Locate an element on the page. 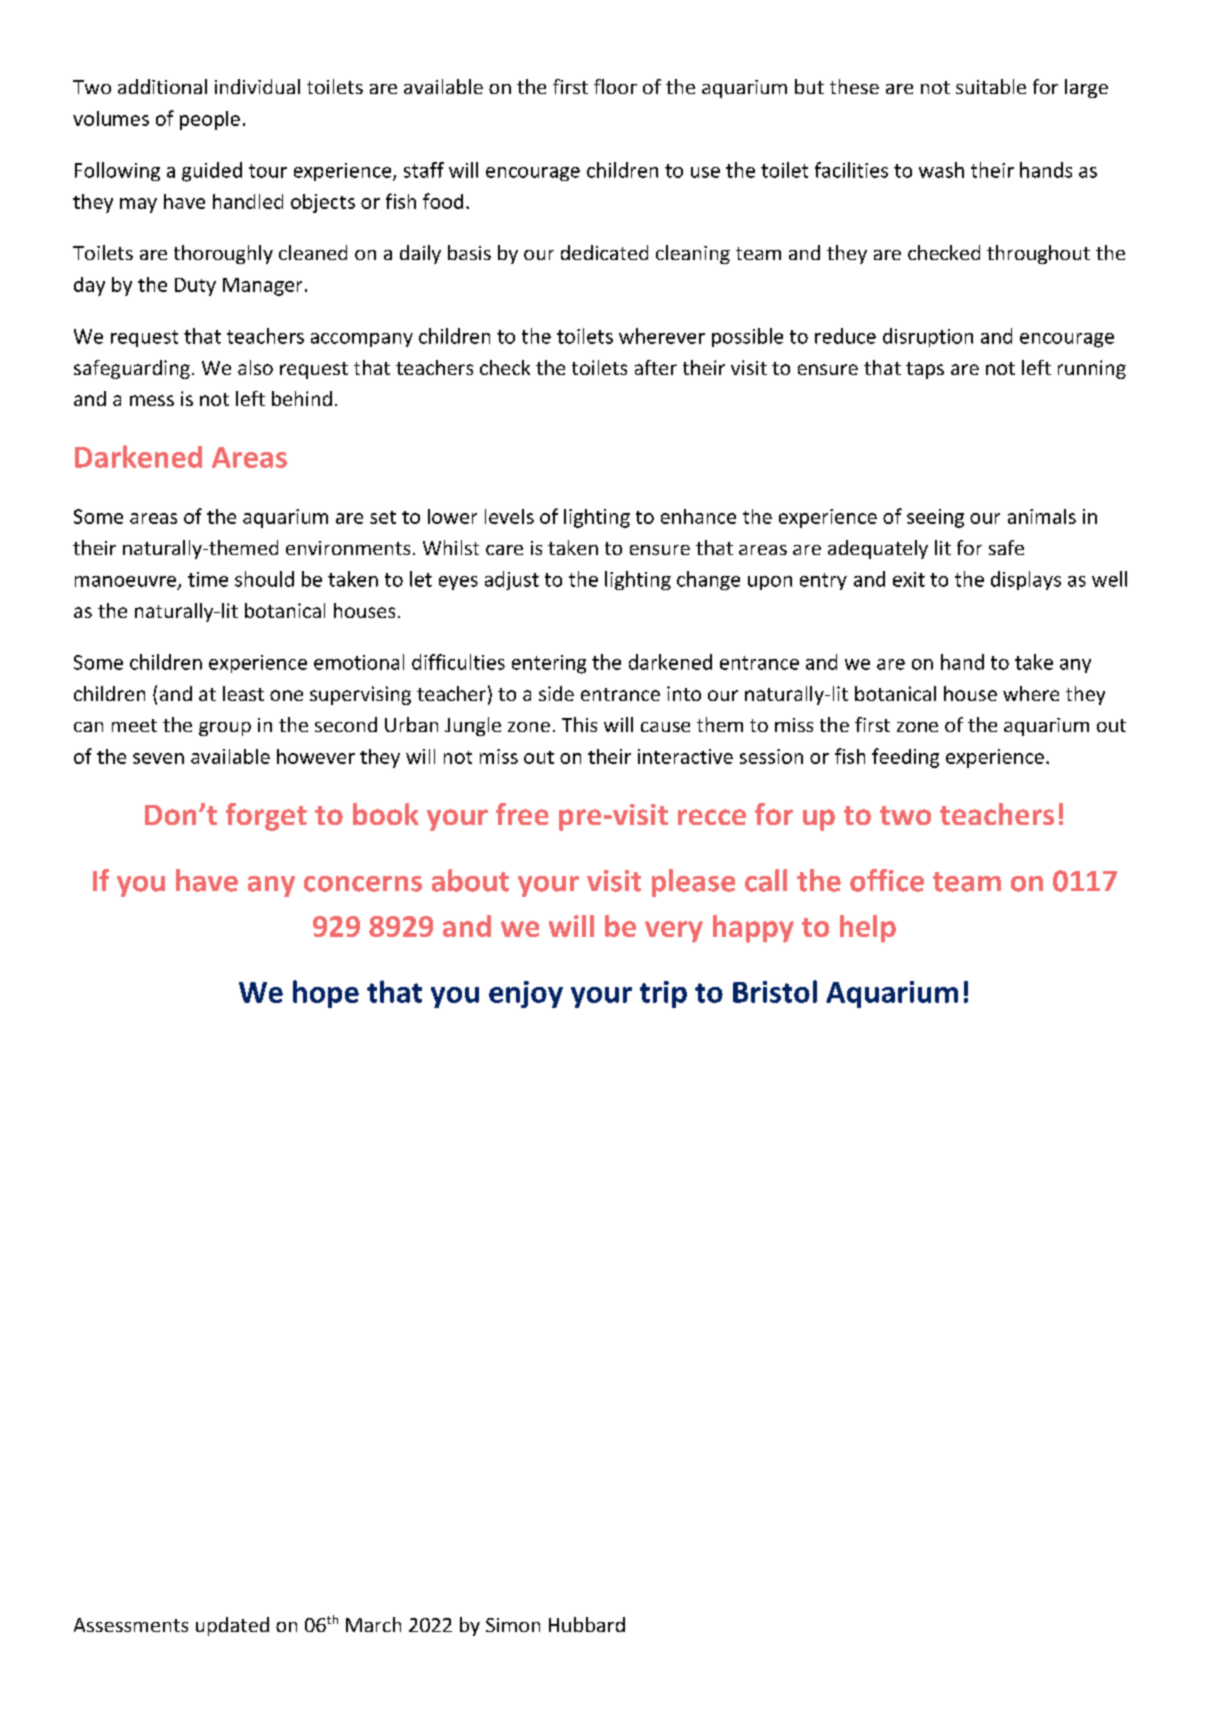  suitable is located at coordinates (991, 86).
